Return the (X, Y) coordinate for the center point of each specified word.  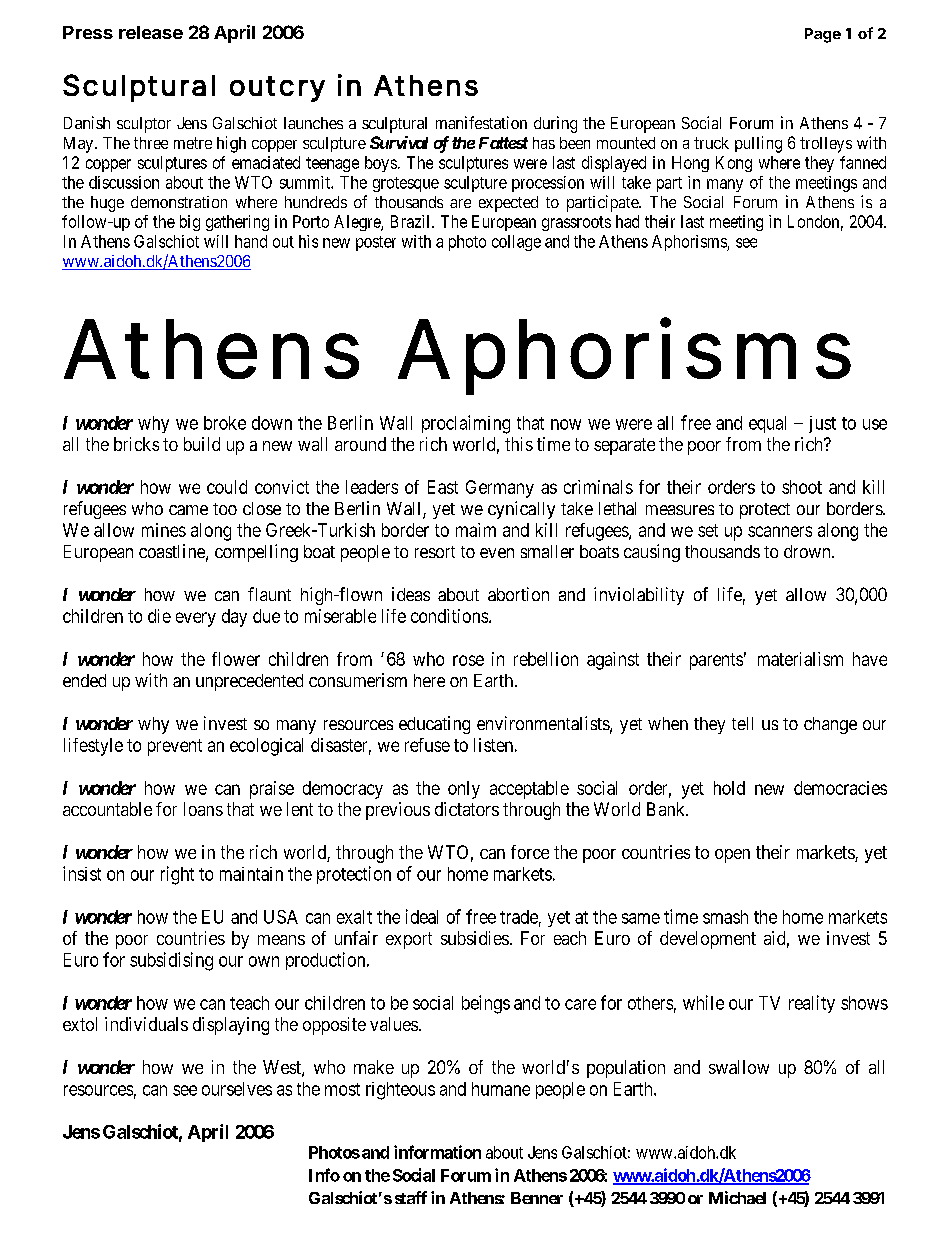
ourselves (237, 1089)
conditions (449, 616)
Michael (737, 1197)
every (196, 619)
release (151, 32)
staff (411, 1197)
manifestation (481, 122)
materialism (800, 659)
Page (823, 35)
